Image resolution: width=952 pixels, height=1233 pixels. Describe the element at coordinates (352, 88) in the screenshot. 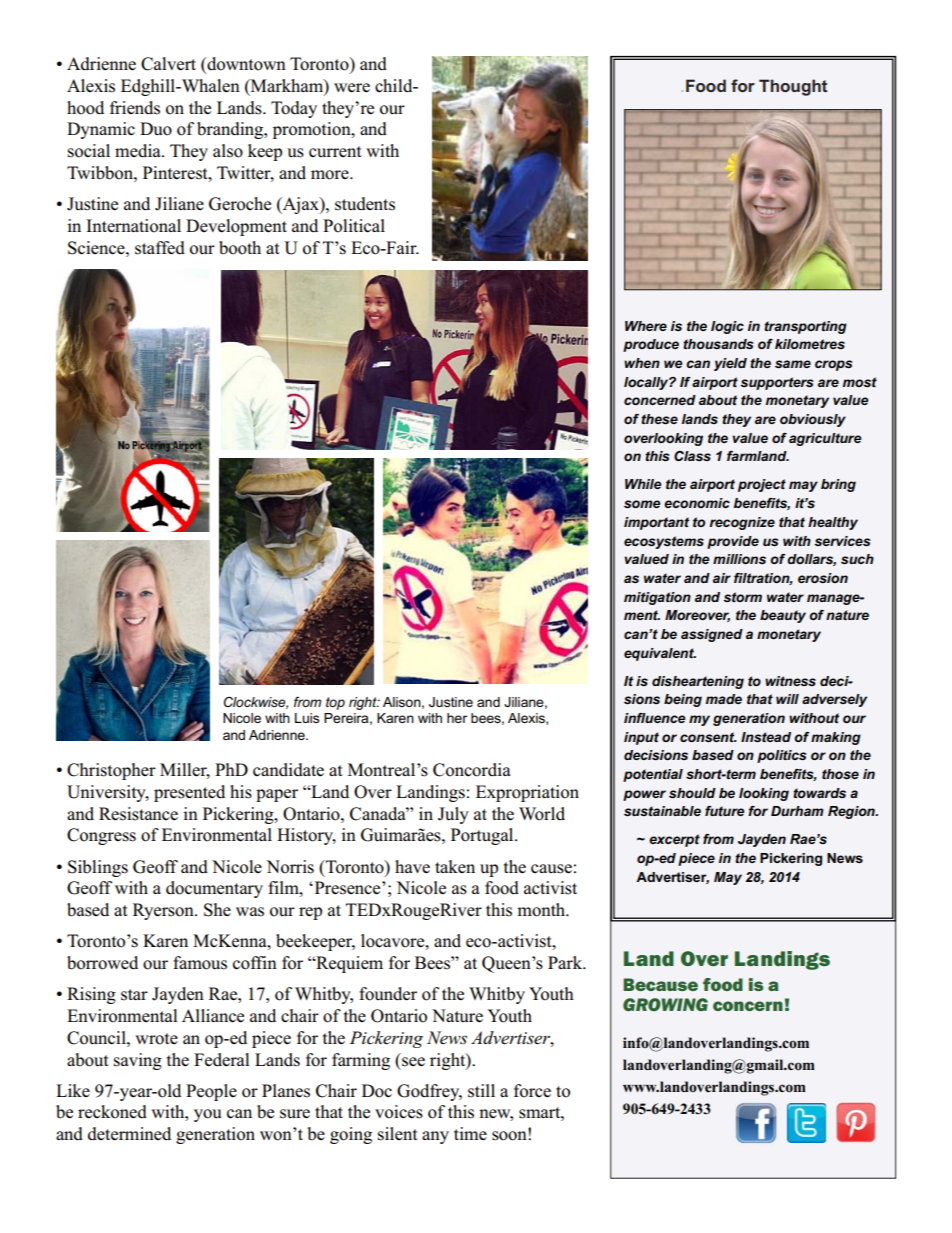

I see `were` at that location.
